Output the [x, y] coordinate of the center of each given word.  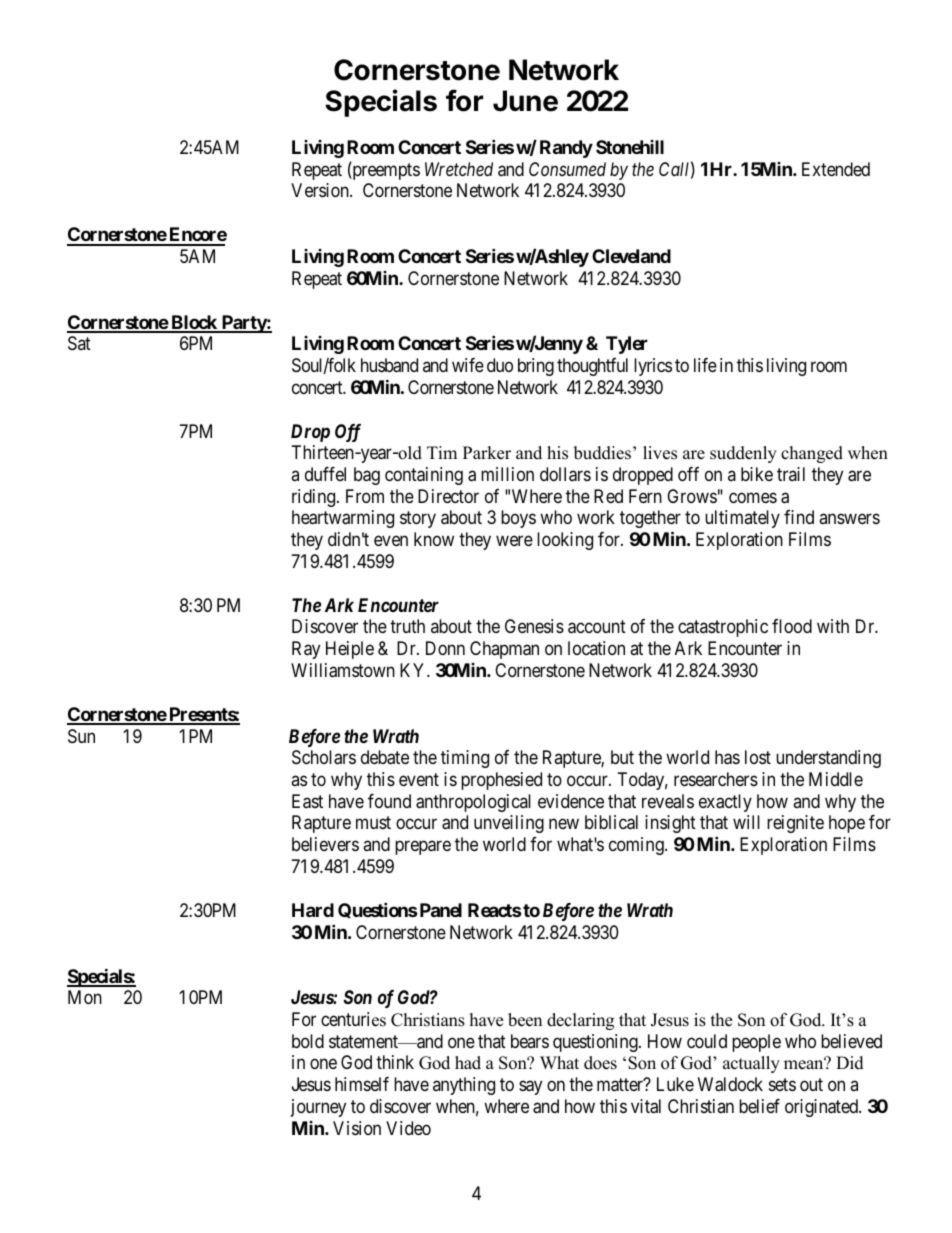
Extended [836, 169]
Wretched [459, 169]
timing [465, 759]
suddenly [743, 454]
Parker [487, 453]
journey [318, 1108]
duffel [325, 474]
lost [758, 757]
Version [321, 190]
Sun [81, 736]
